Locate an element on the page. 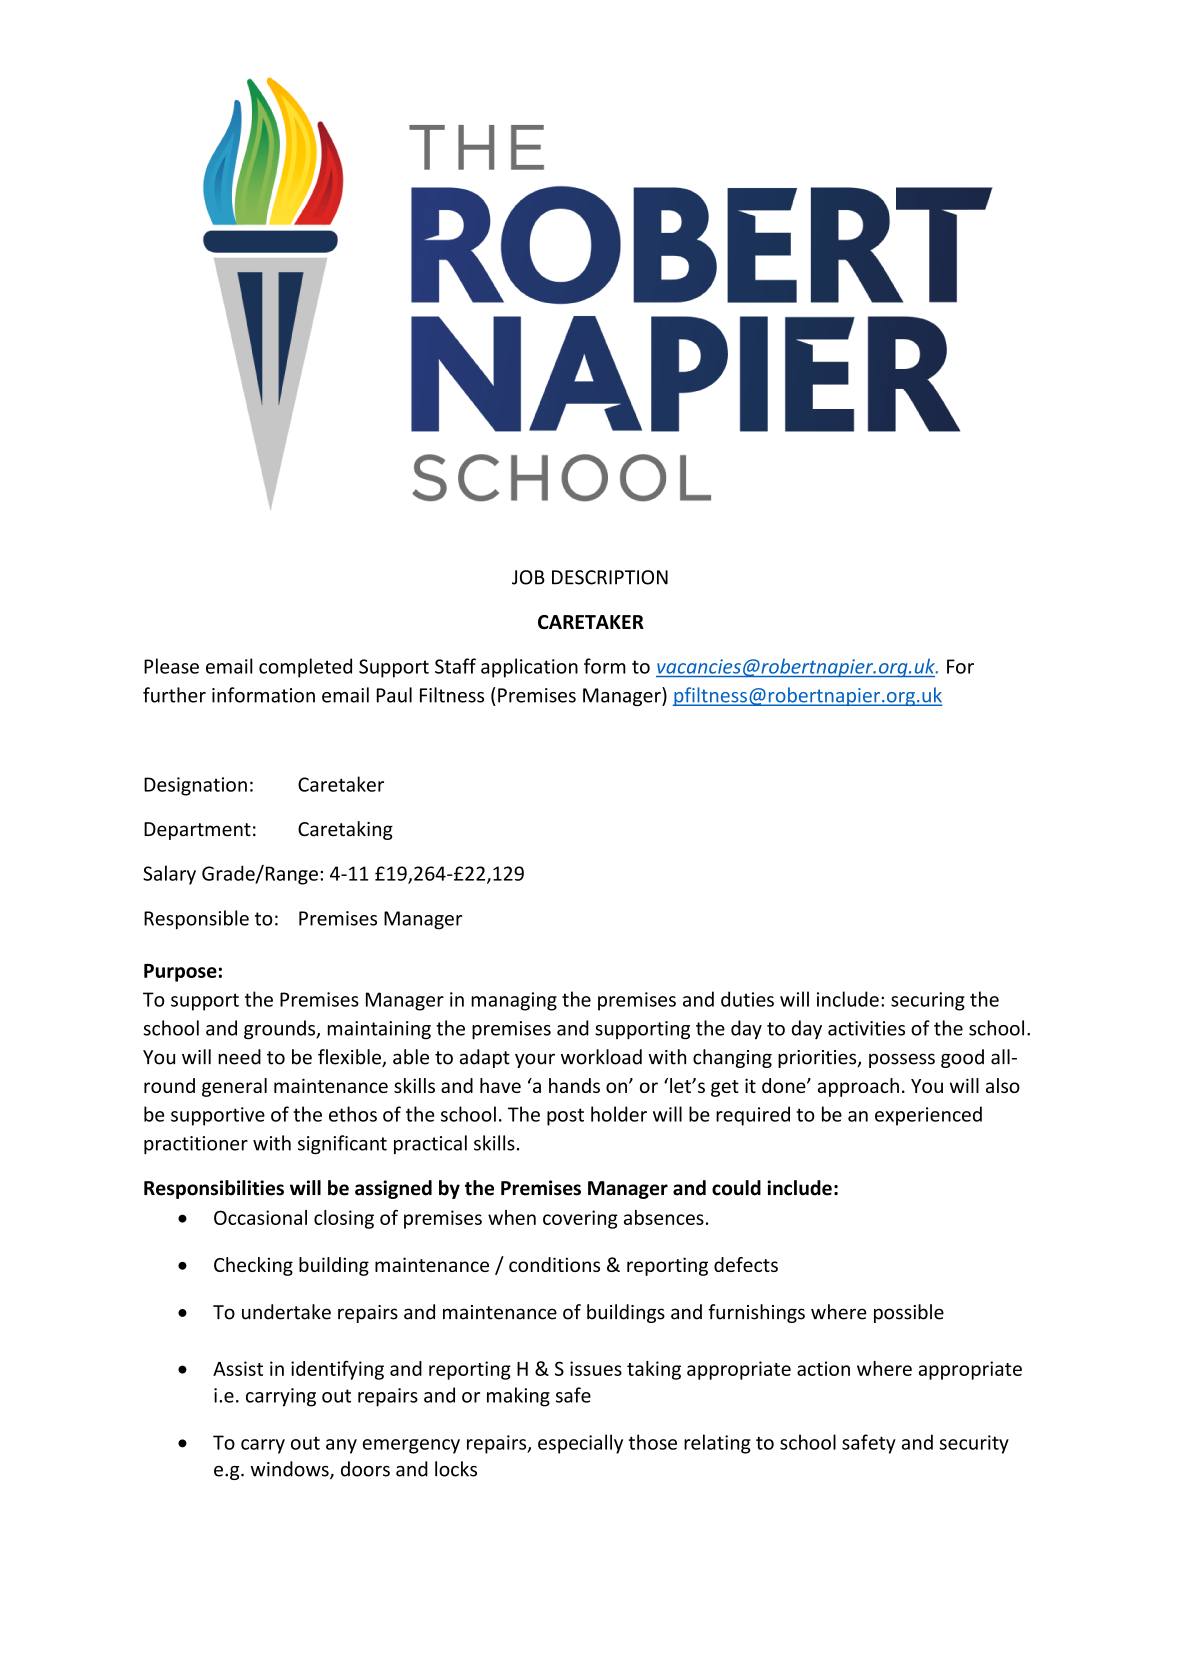 The width and height of the image is (1181, 1670). security is located at coordinates (974, 1444).
